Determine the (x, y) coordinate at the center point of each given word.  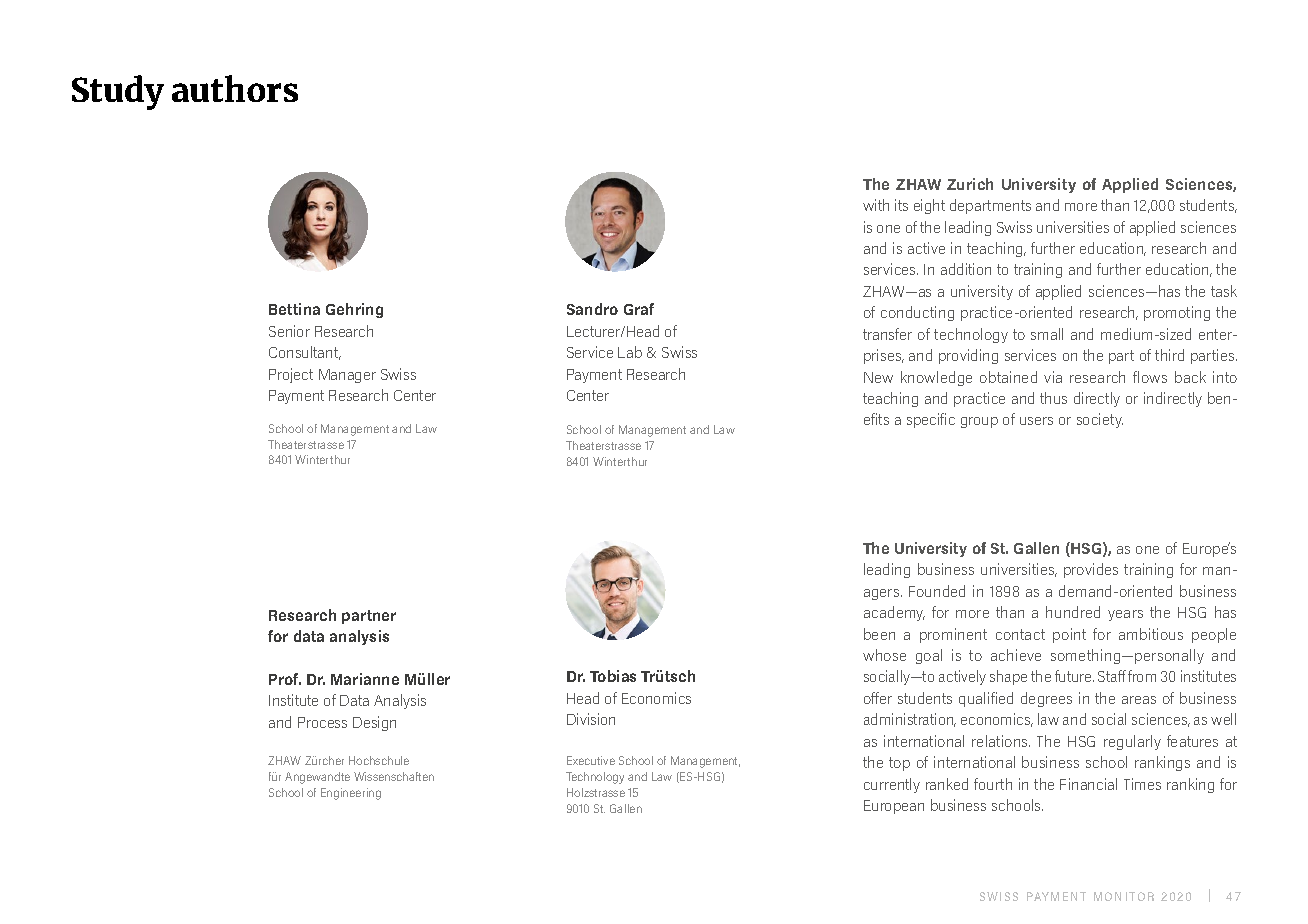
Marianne (365, 679)
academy (894, 613)
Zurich (970, 184)
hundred (1073, 612)
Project (291, 375)
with (876, 205)
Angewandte (317, 778)
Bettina (294, 309)
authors (235, 88)
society (1100, 420)
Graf (639, 309)
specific (931, 420)
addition (966, 269)
